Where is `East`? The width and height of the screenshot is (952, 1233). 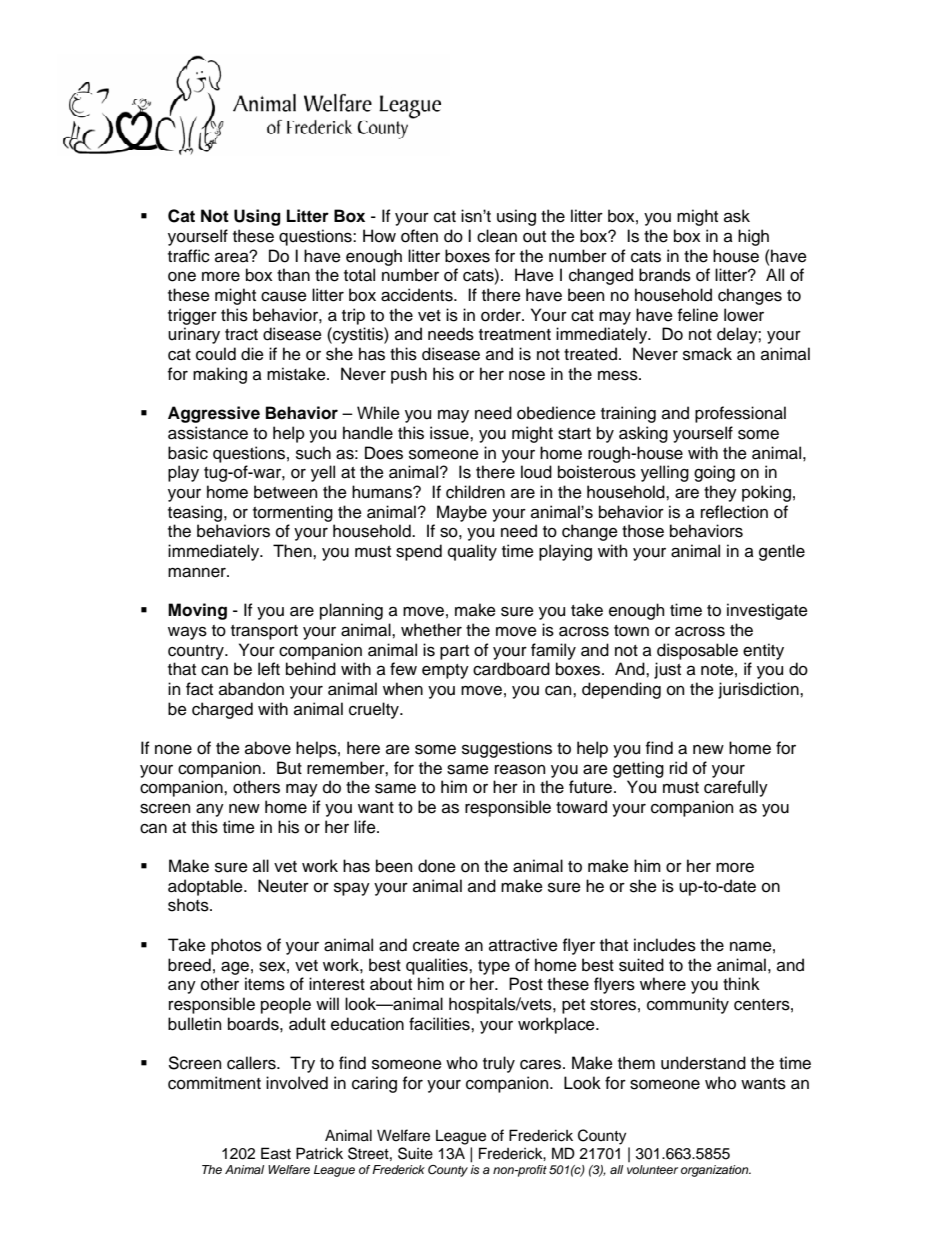
East is located at coordinates (276, 1153).
